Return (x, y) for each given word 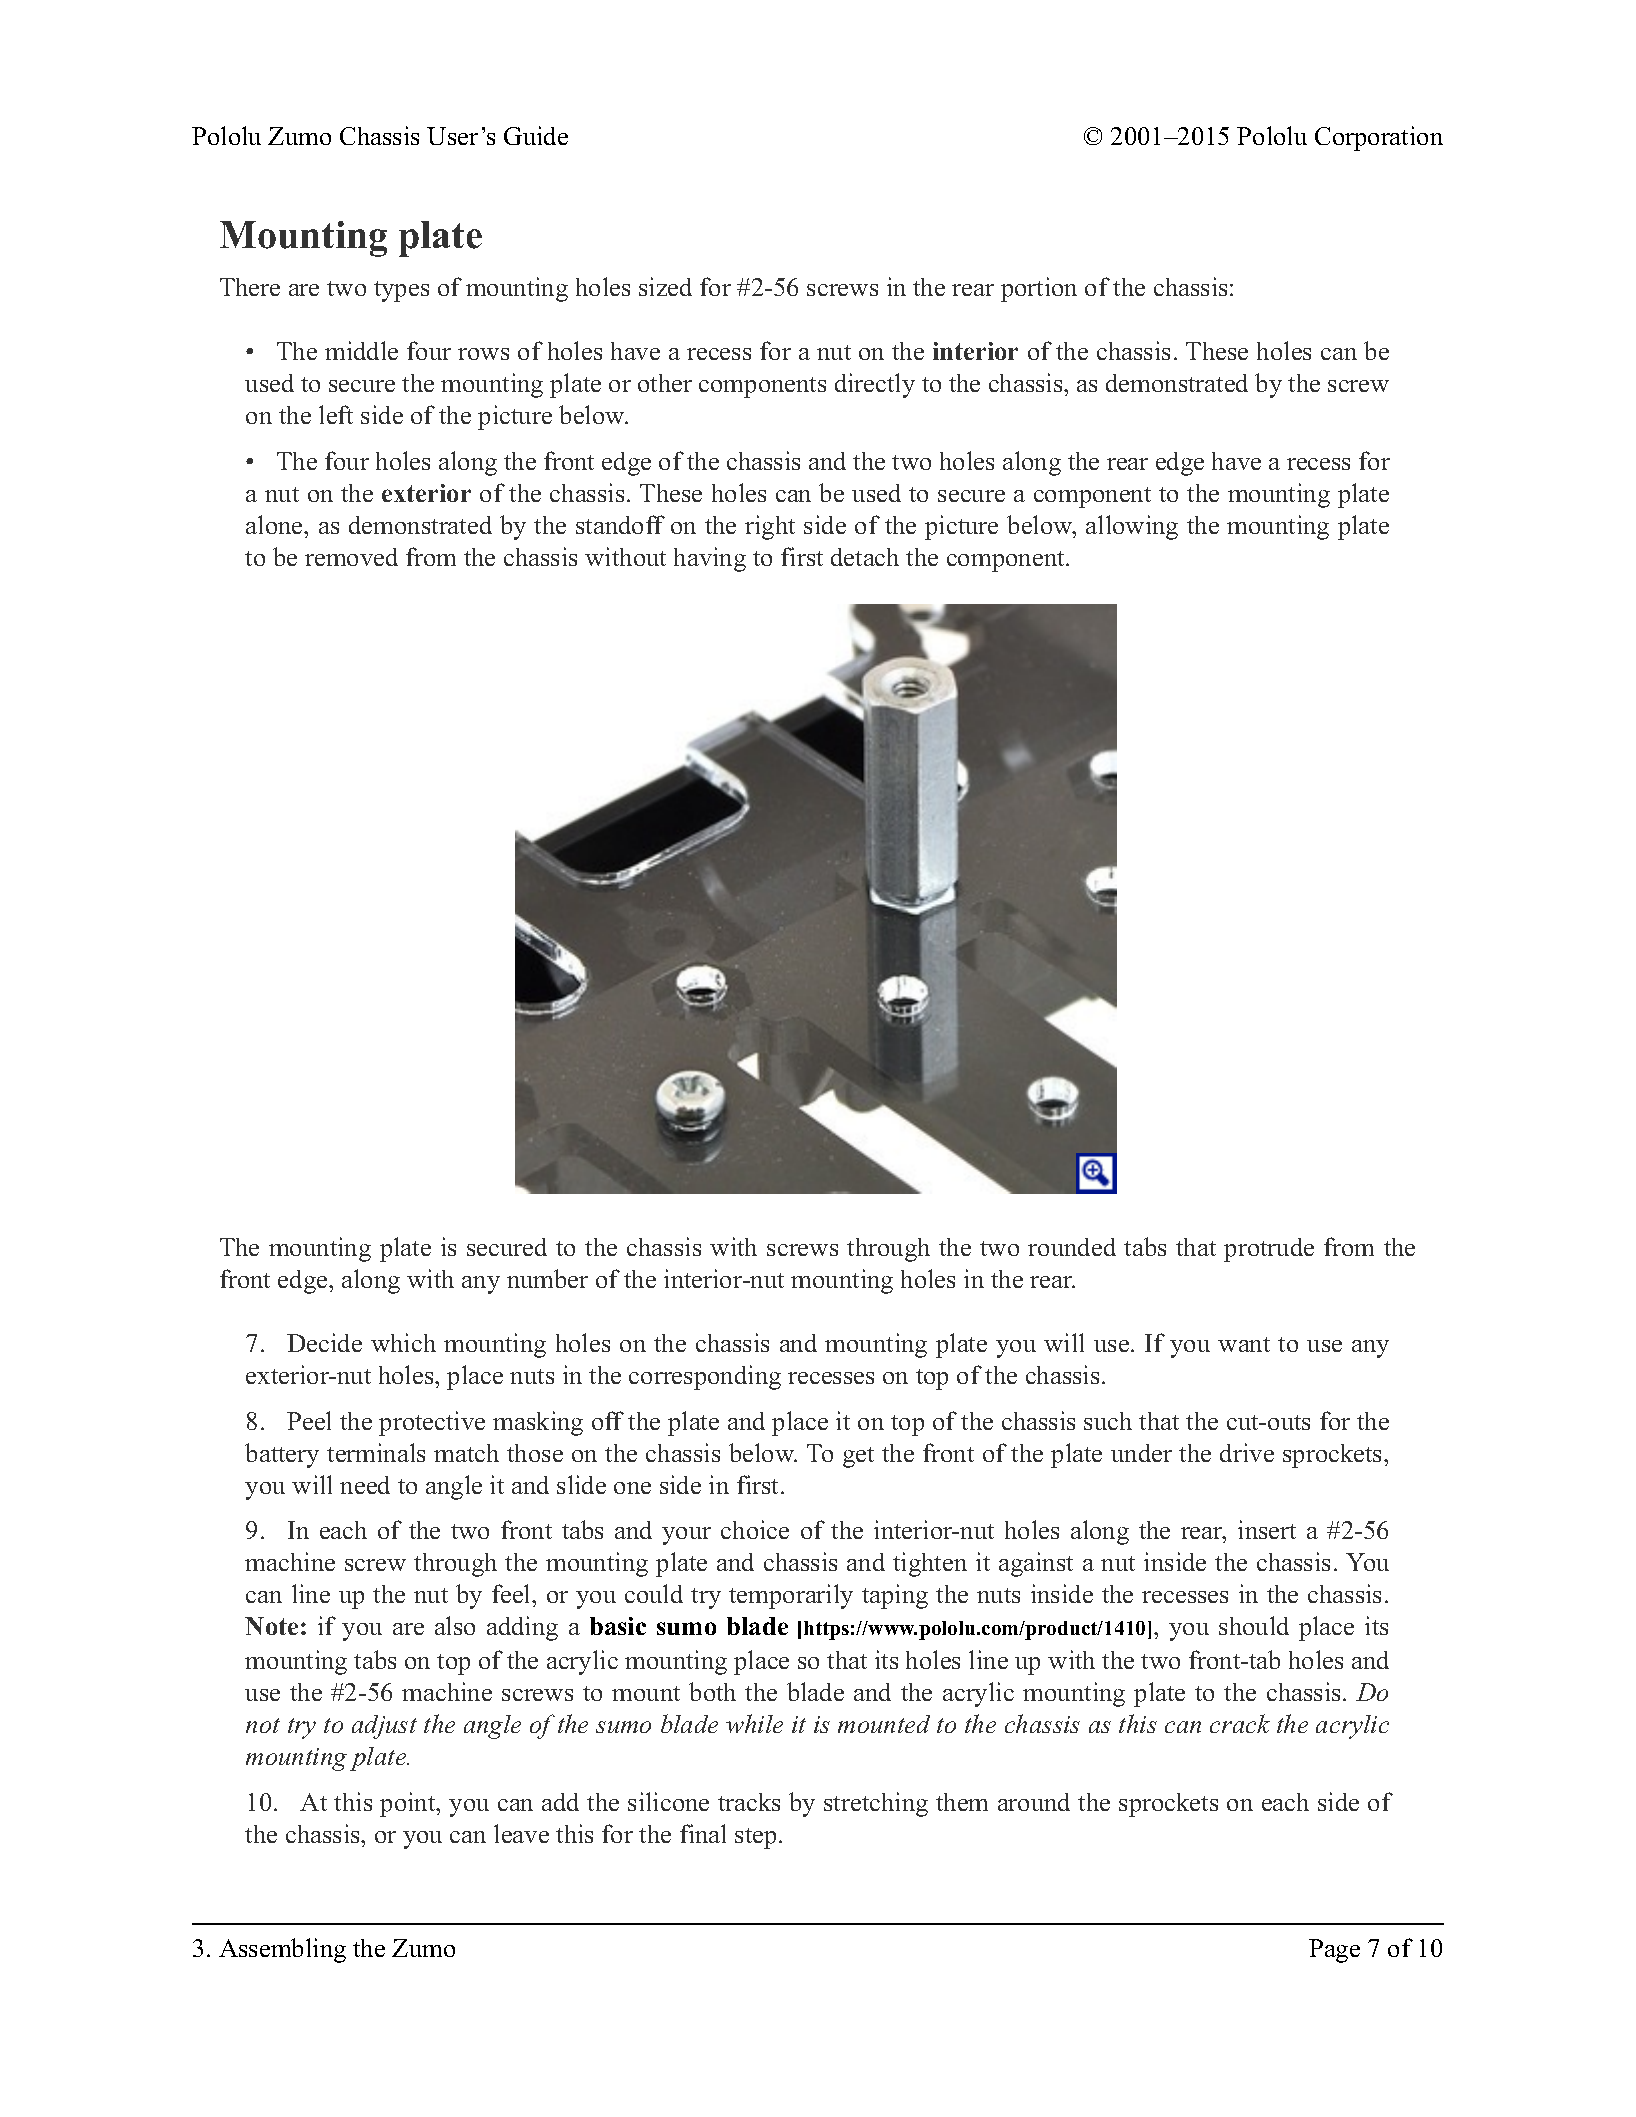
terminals (376, 1452)
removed (351, 557)
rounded (1072, 1247)
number (547, 1278)
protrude (1269, 1250)
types (401, 291)
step (755, 1838)
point (409, 1804)
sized (665, 286)
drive (1247, 1452)
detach (865, 557)
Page (1334, 1951)
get (858, 1457)
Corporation (1379, 138)
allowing (1132, 527)
